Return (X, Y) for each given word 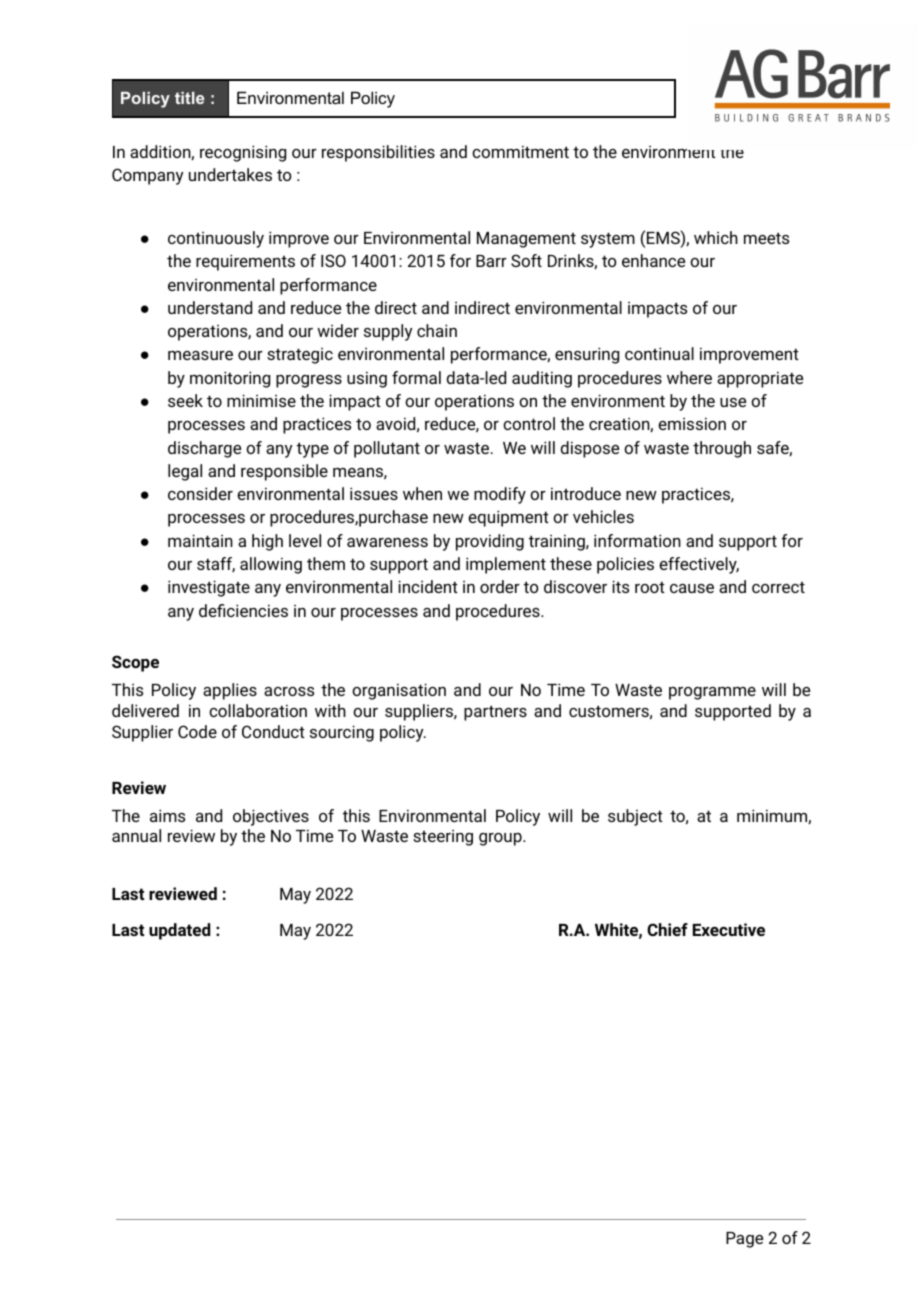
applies (230, 691)
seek (185, 400)
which (716, 237)
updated (179, 931)
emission (692, 423)
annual (136, 835)
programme (712, 693)
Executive (729, 929)
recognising (243, 153)
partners (495, 713)
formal (416, 377)
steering (443, 838)
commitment (520, 151)
